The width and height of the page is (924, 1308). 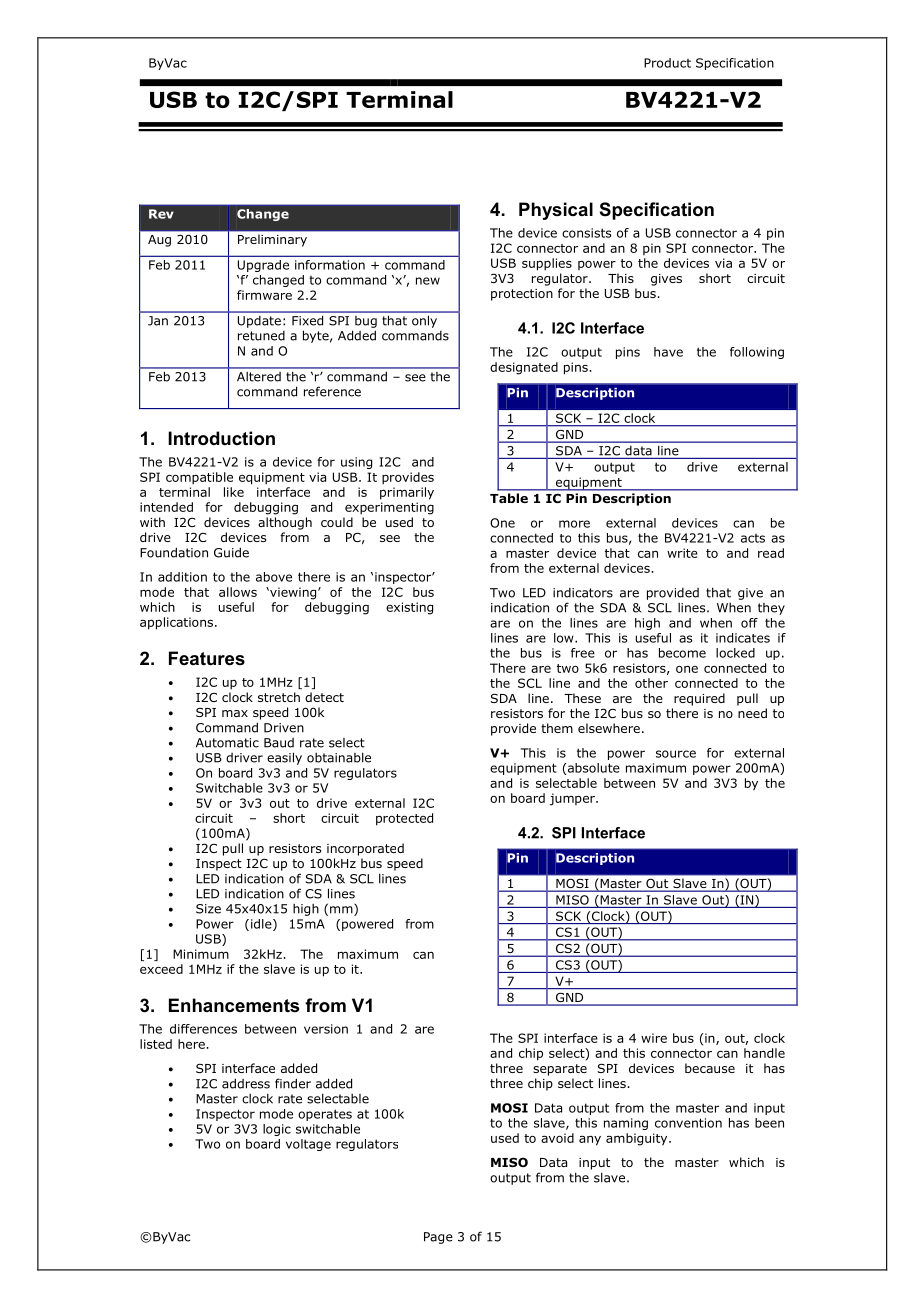 I want to click on logic, so click(x=277, y=1130).
